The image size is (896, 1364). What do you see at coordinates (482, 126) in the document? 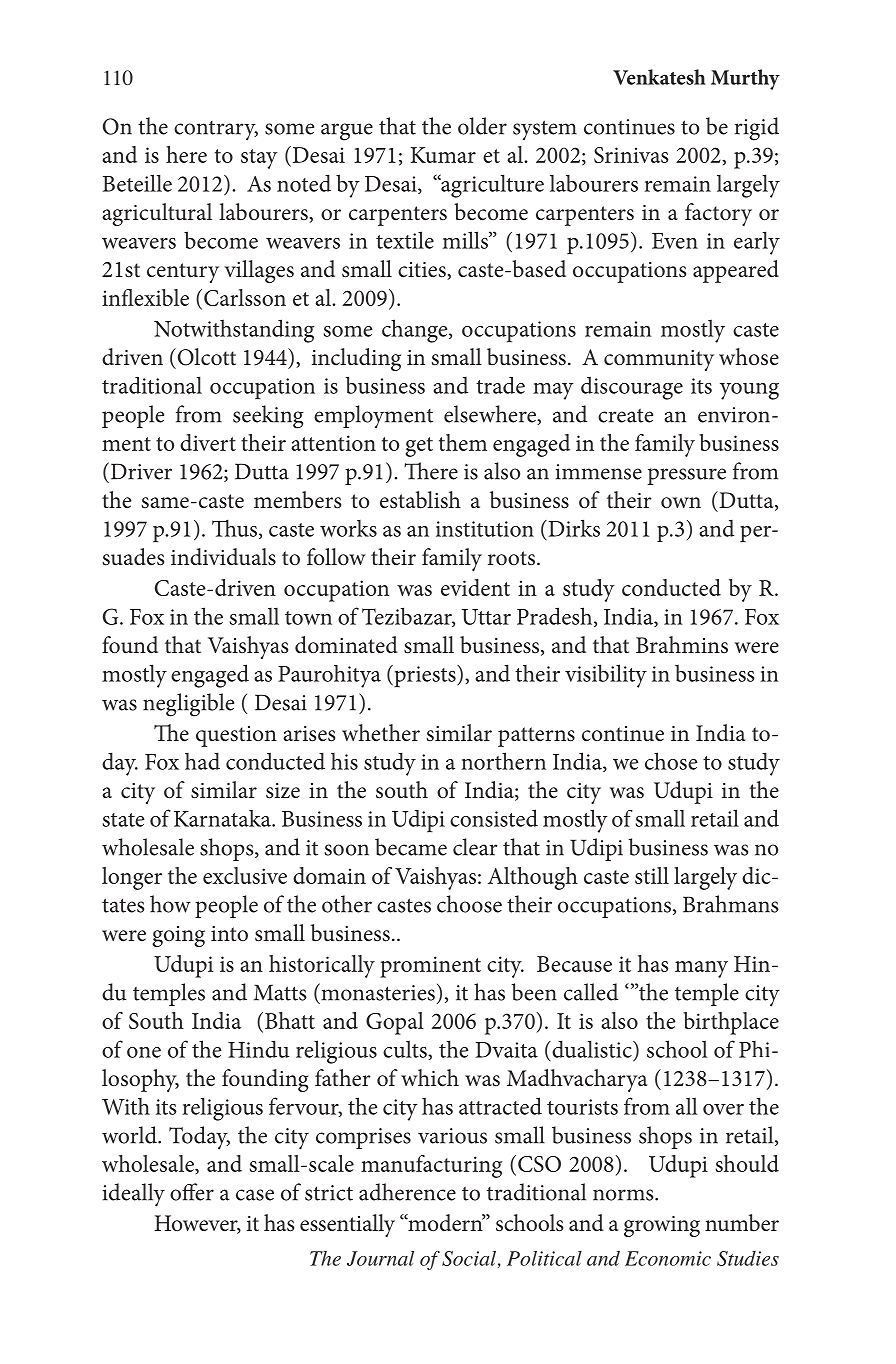
I see `older` at bounding box center [482, 126].
